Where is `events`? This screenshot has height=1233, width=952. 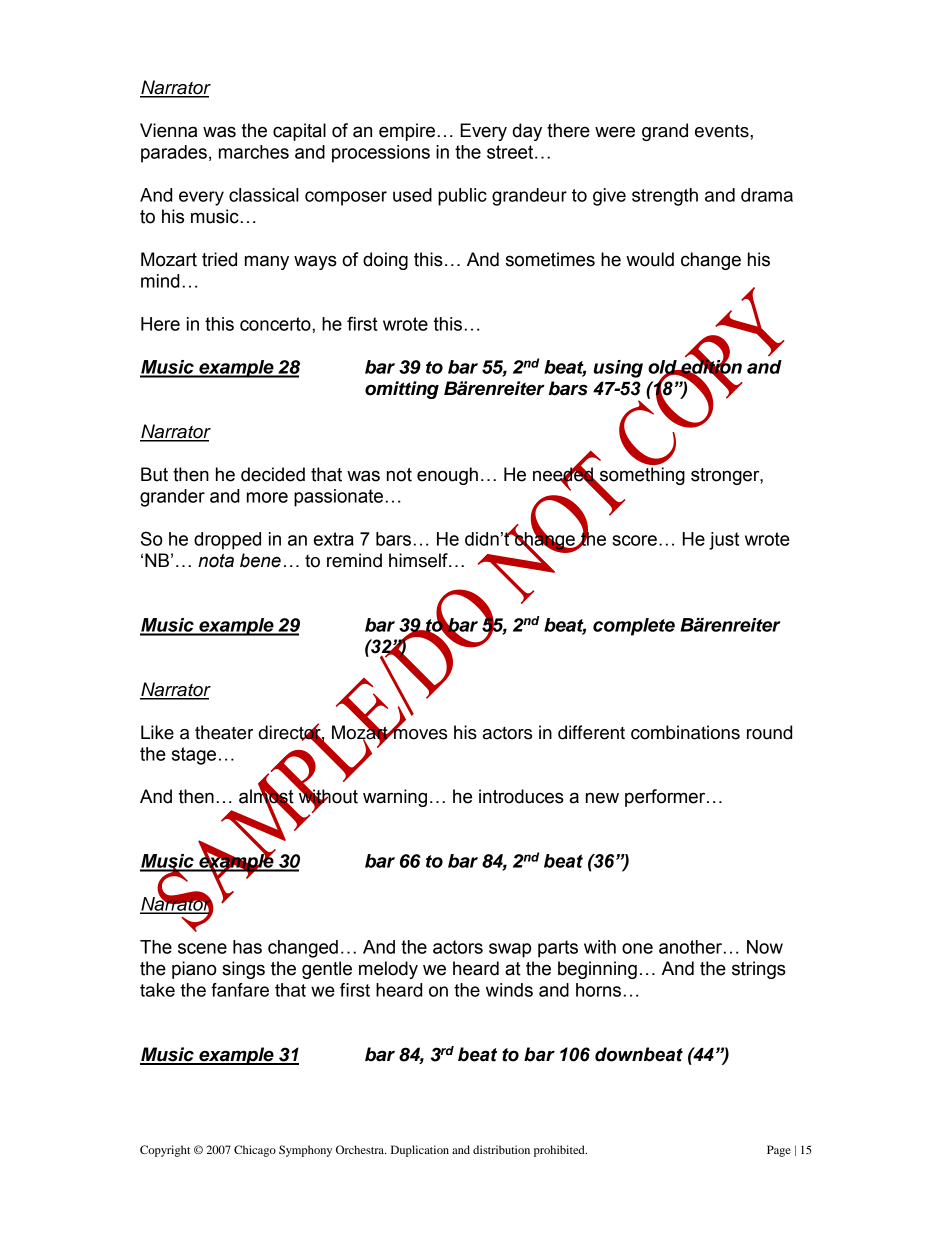 events is located at coordinates (723, 131).
